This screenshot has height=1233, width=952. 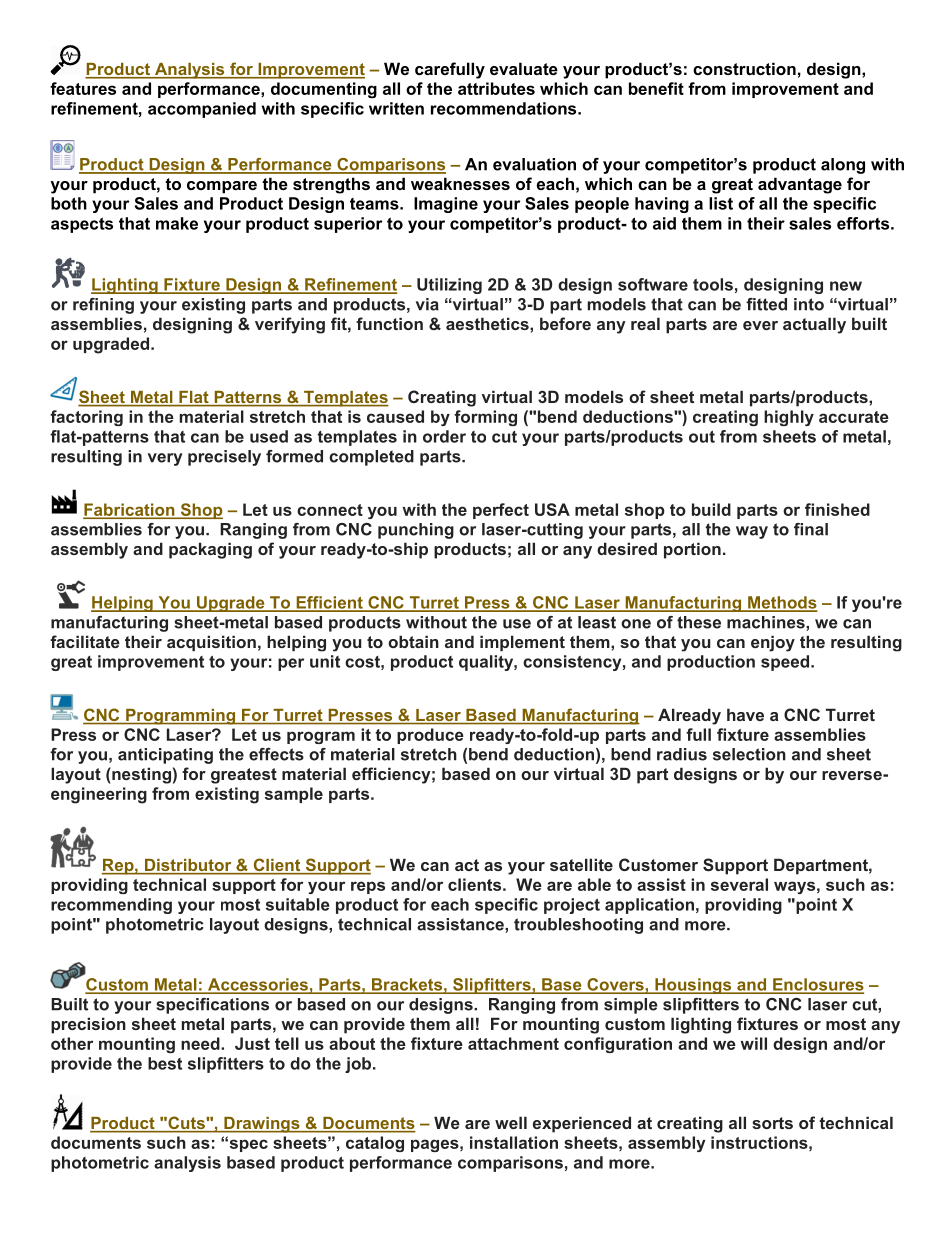 I want to click on acquisition, so click(x=211, y=643).
